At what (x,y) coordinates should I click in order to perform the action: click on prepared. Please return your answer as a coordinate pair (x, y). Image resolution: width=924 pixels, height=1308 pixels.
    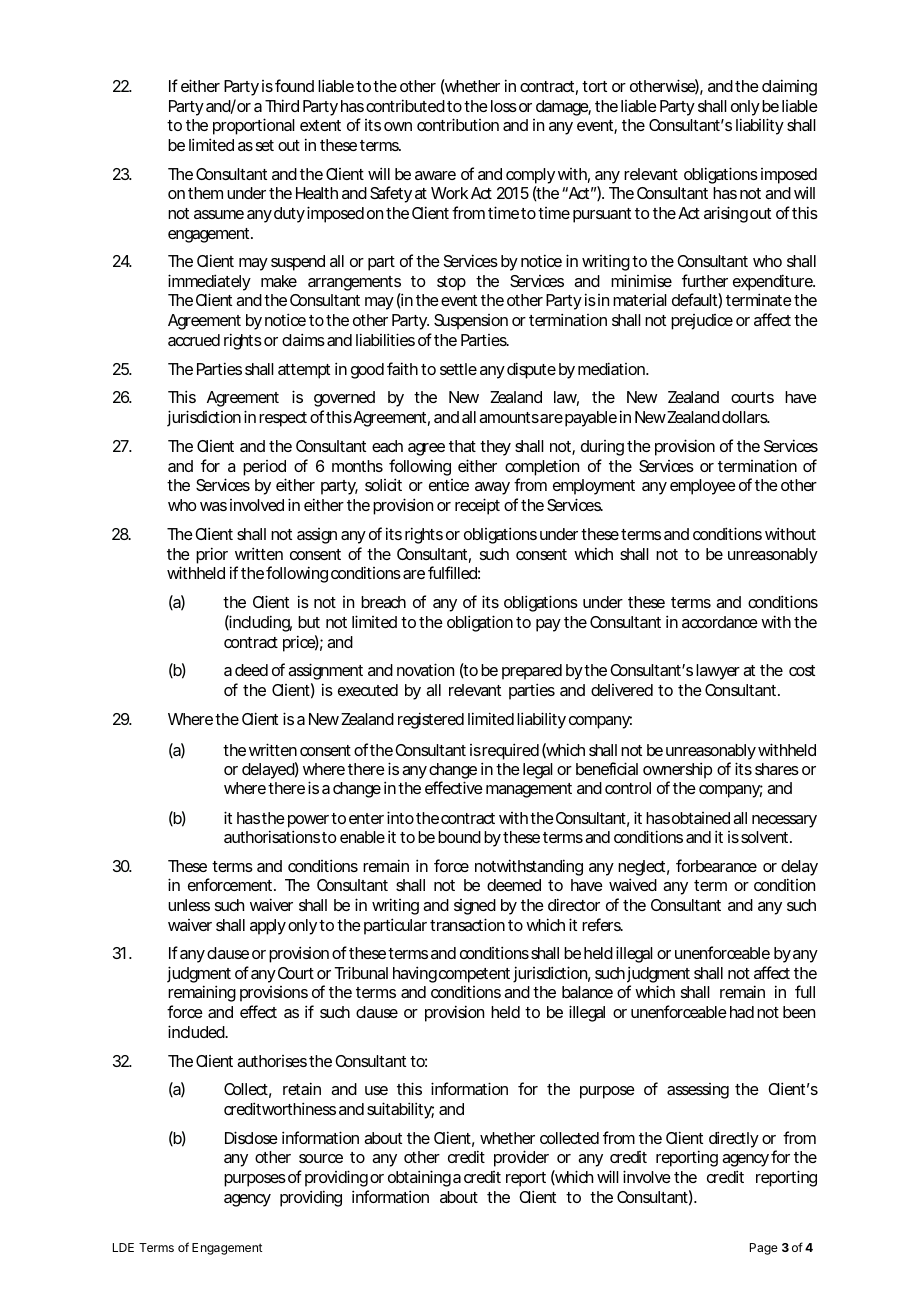
    Looking at the image, I should click on (532, 672).
